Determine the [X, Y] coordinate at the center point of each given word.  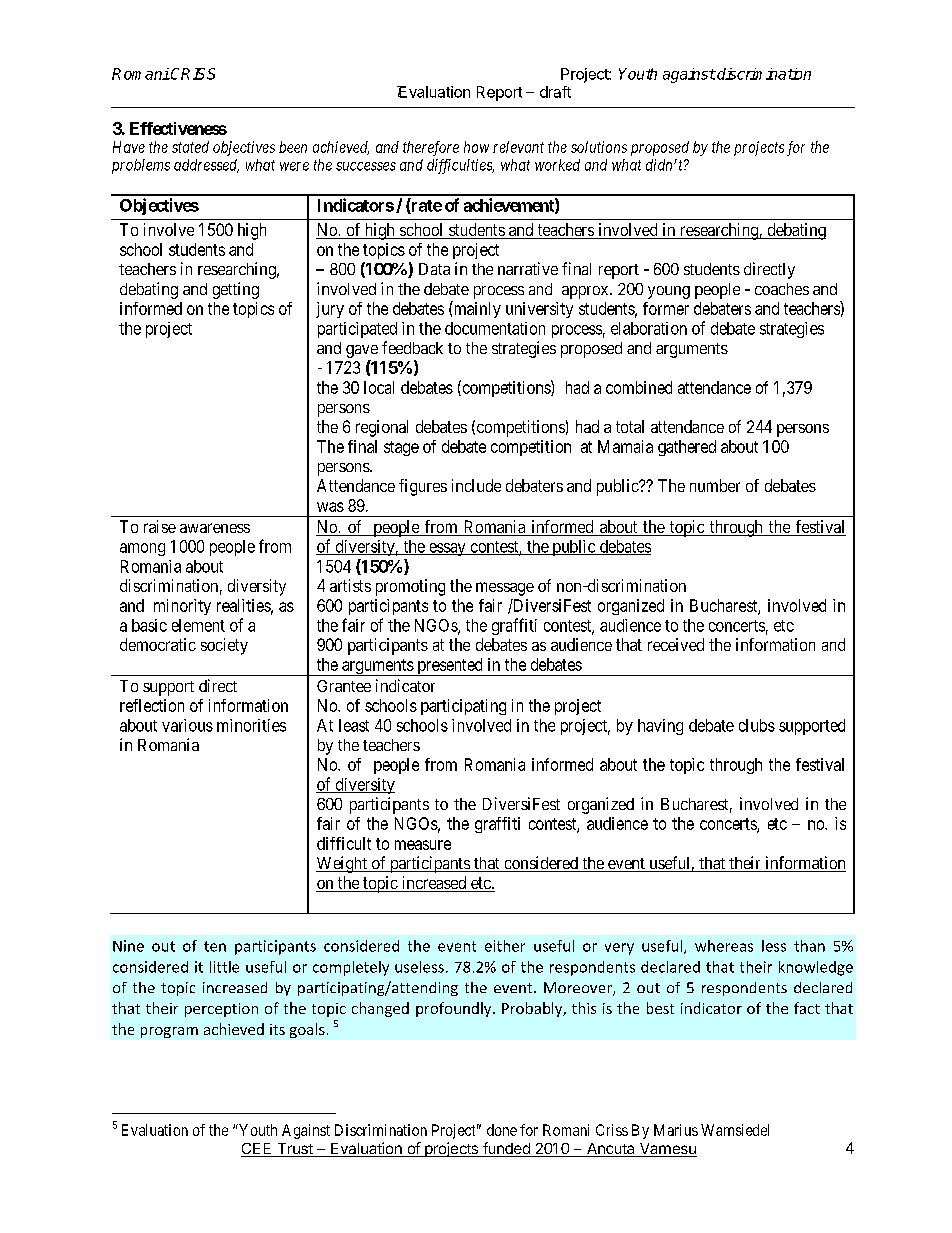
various [187, 725]
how [476, 147]
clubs [757, 725]
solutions [599, 147]
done [502, 1130]
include [476, 485]
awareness [215, 528]
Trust [295, 1150]
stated [190, 147]
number [715, 485]
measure [423, 845]
